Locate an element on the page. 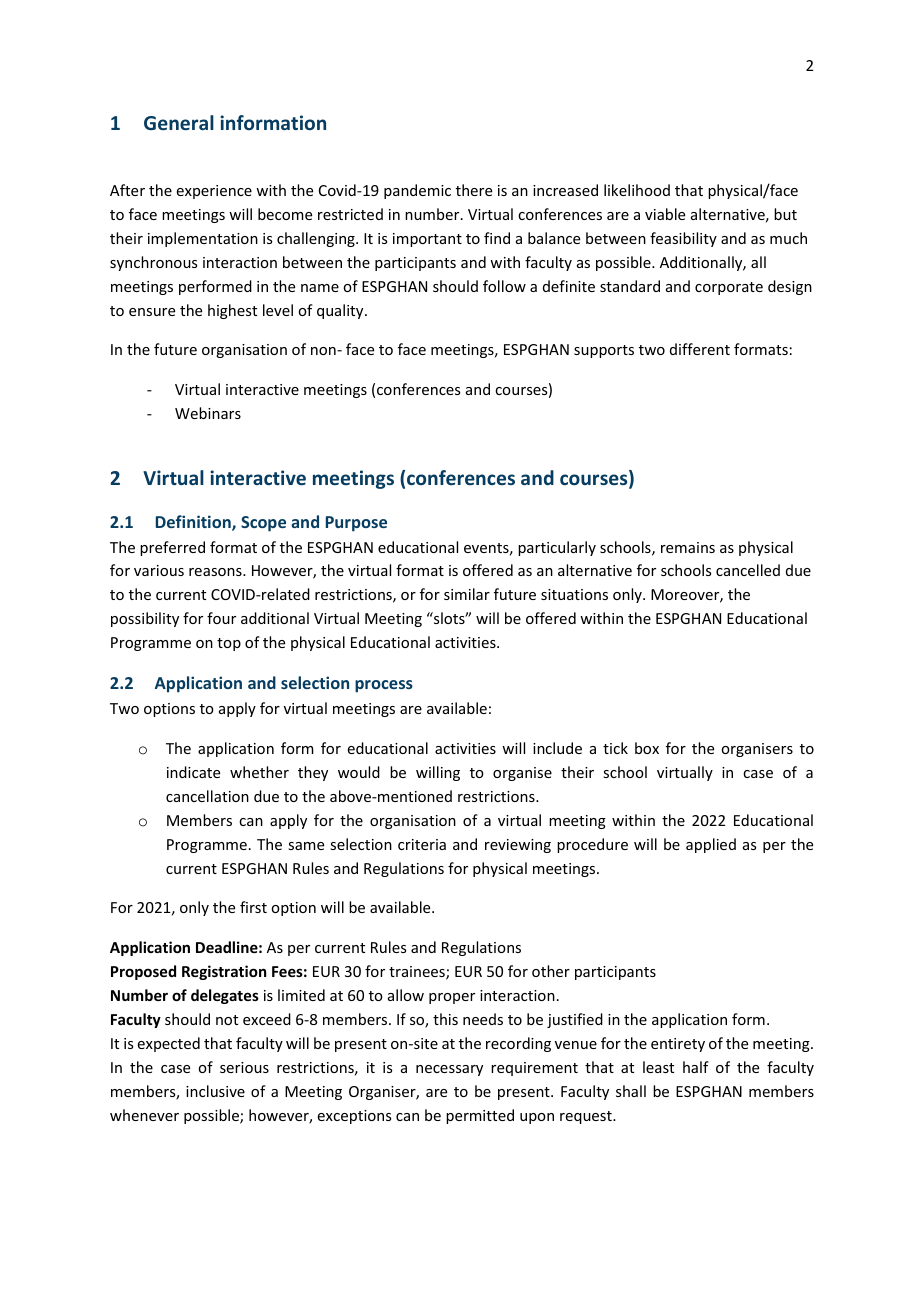 This page has height=1308, width=924. half is located at coordinates (696, 1067).
